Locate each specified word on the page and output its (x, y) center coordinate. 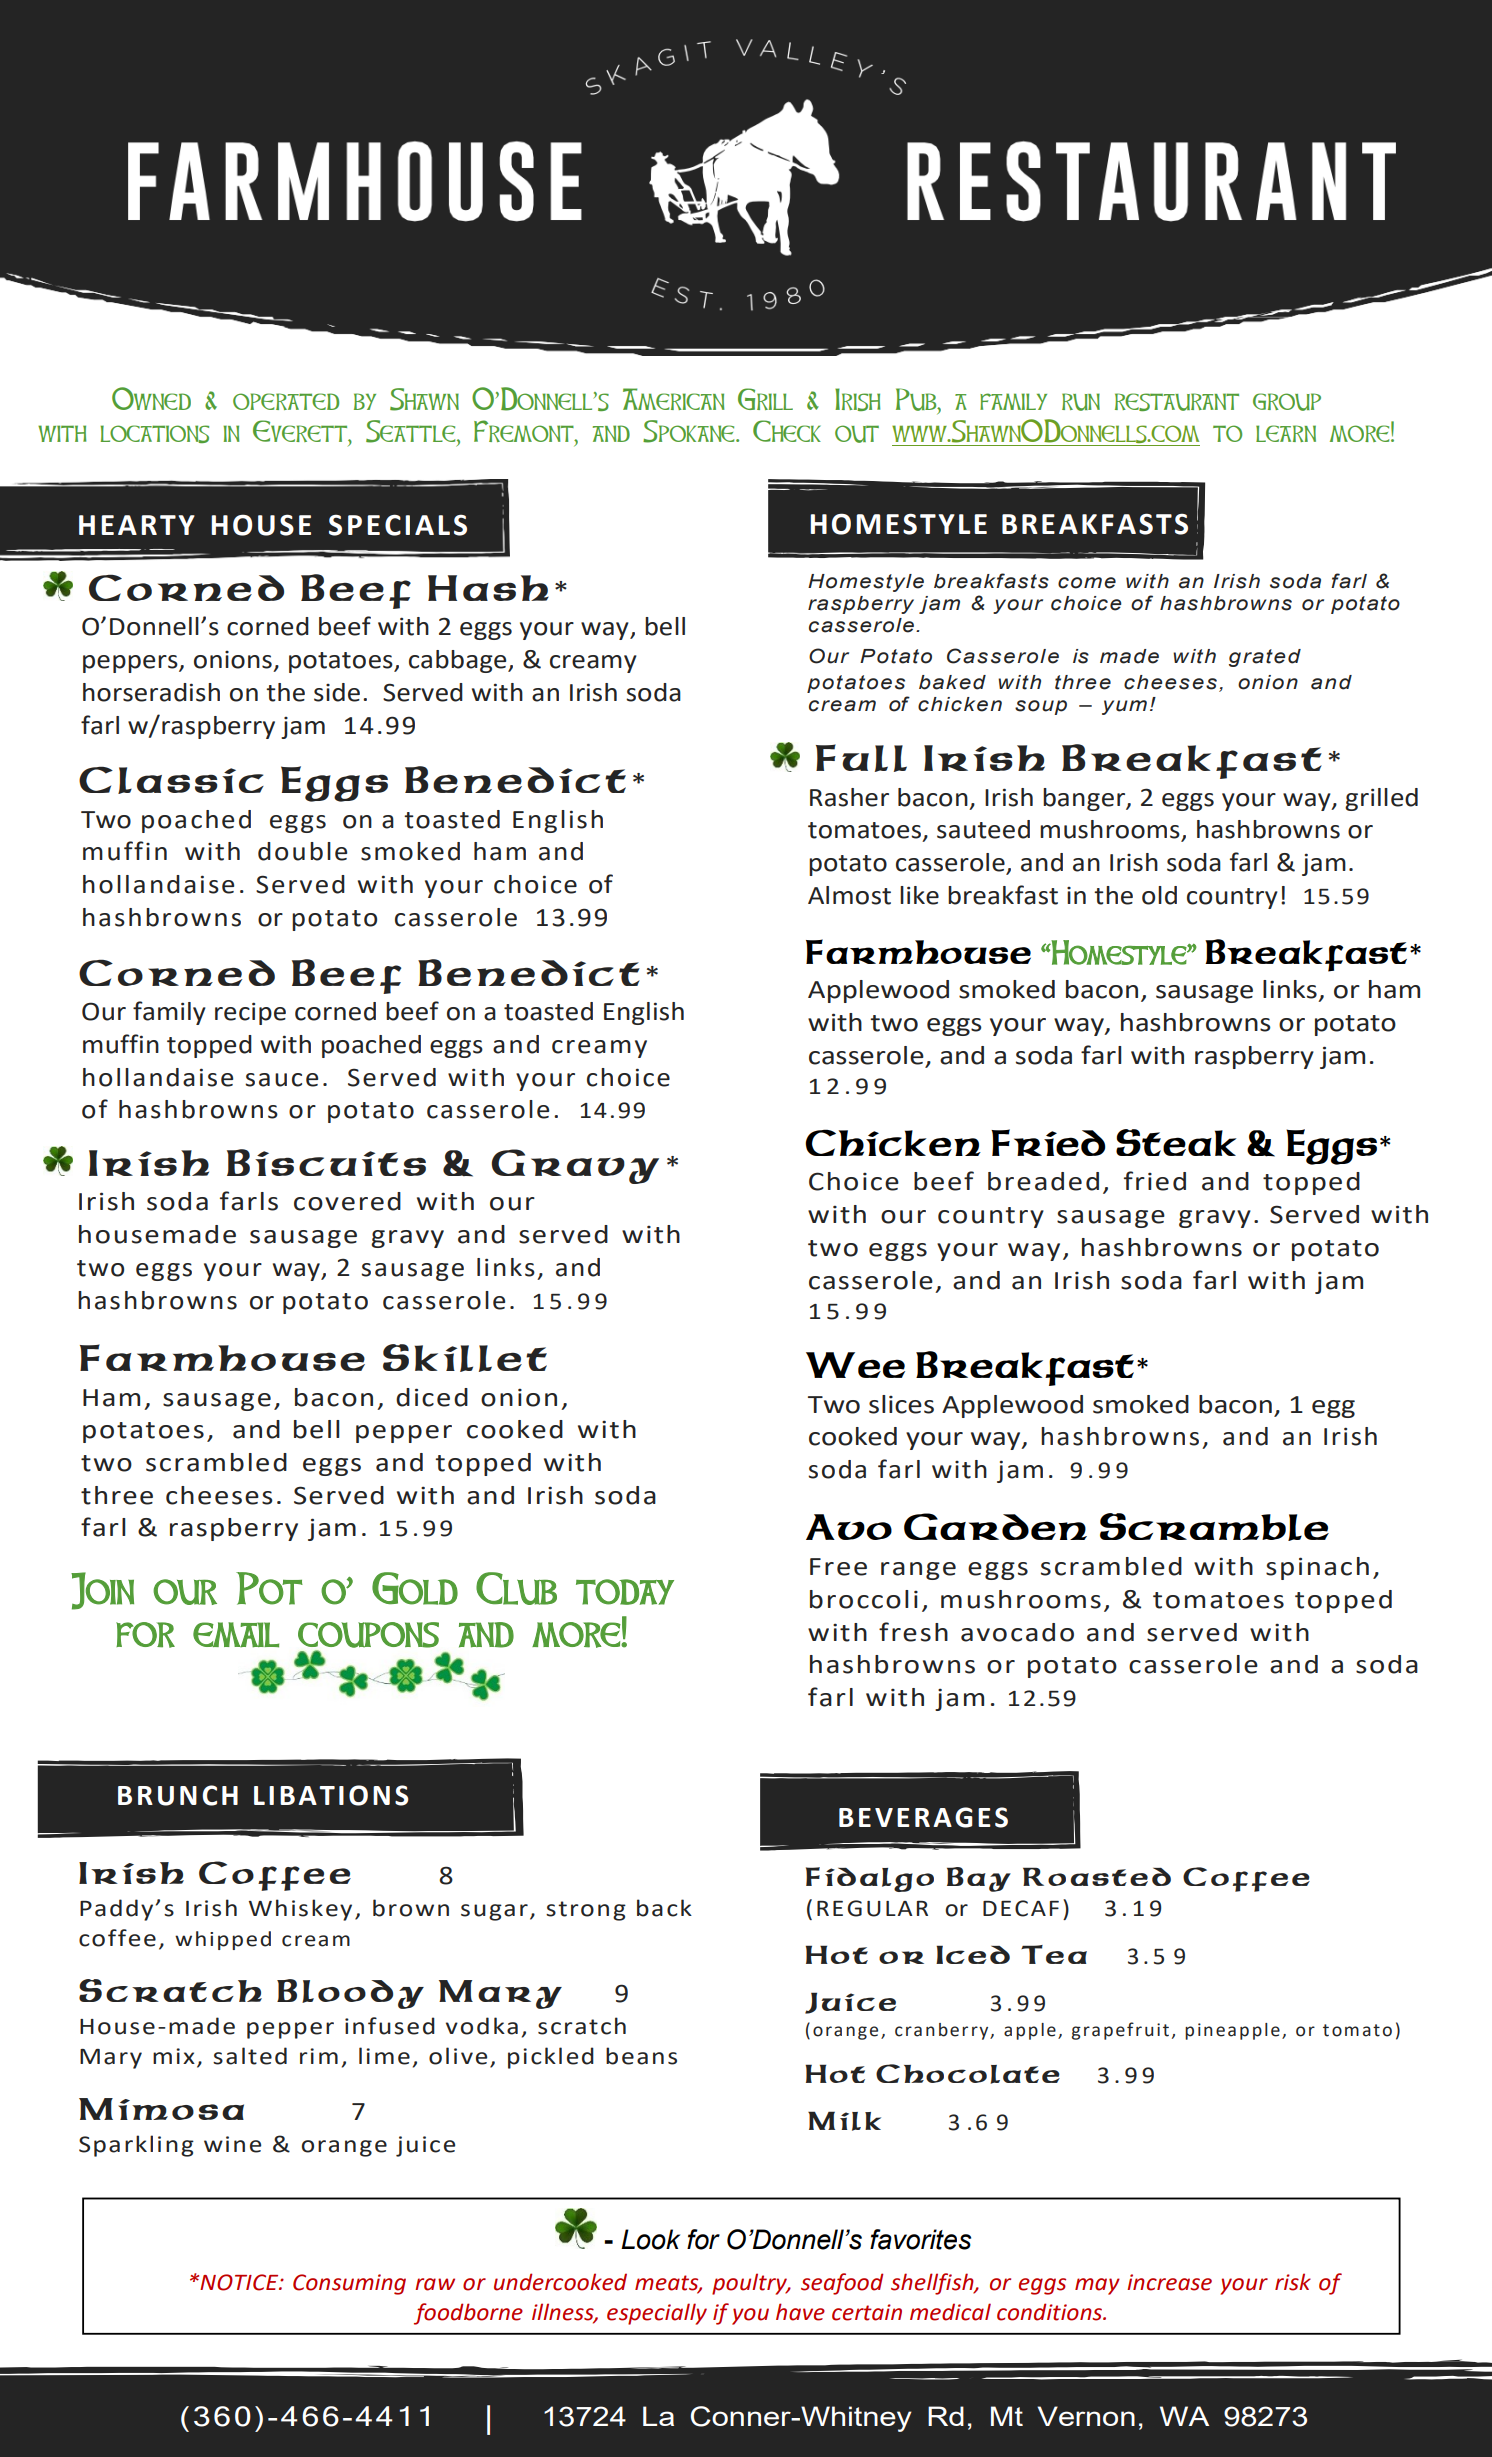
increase (1169, 2282)
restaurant (1177, 402)
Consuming (349, 2284)
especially (657, 2314)
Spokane (690, 431)
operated (286, 401)
